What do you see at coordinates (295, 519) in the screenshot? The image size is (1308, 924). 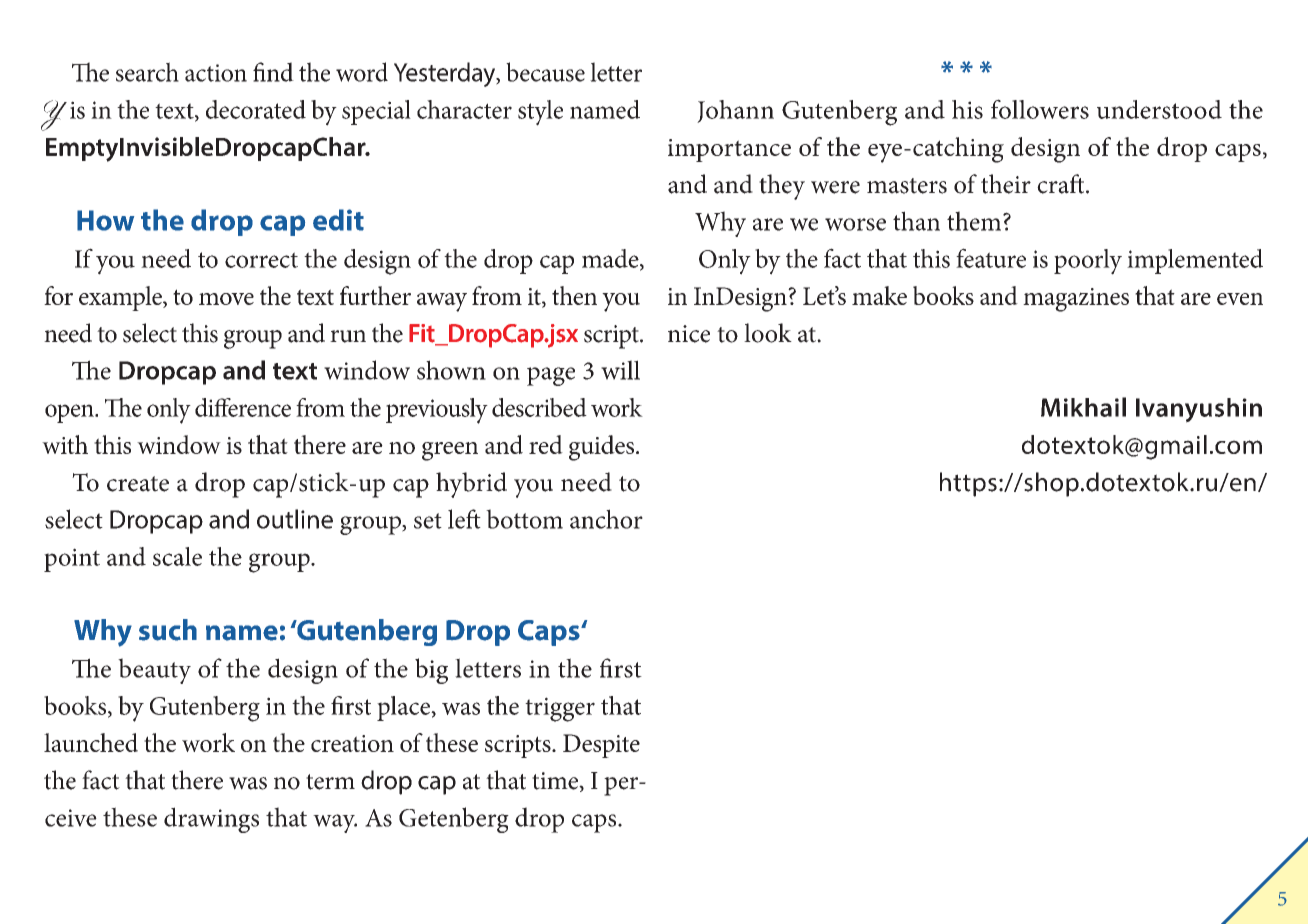 I see `outline` at bounding box center [295, 519].
